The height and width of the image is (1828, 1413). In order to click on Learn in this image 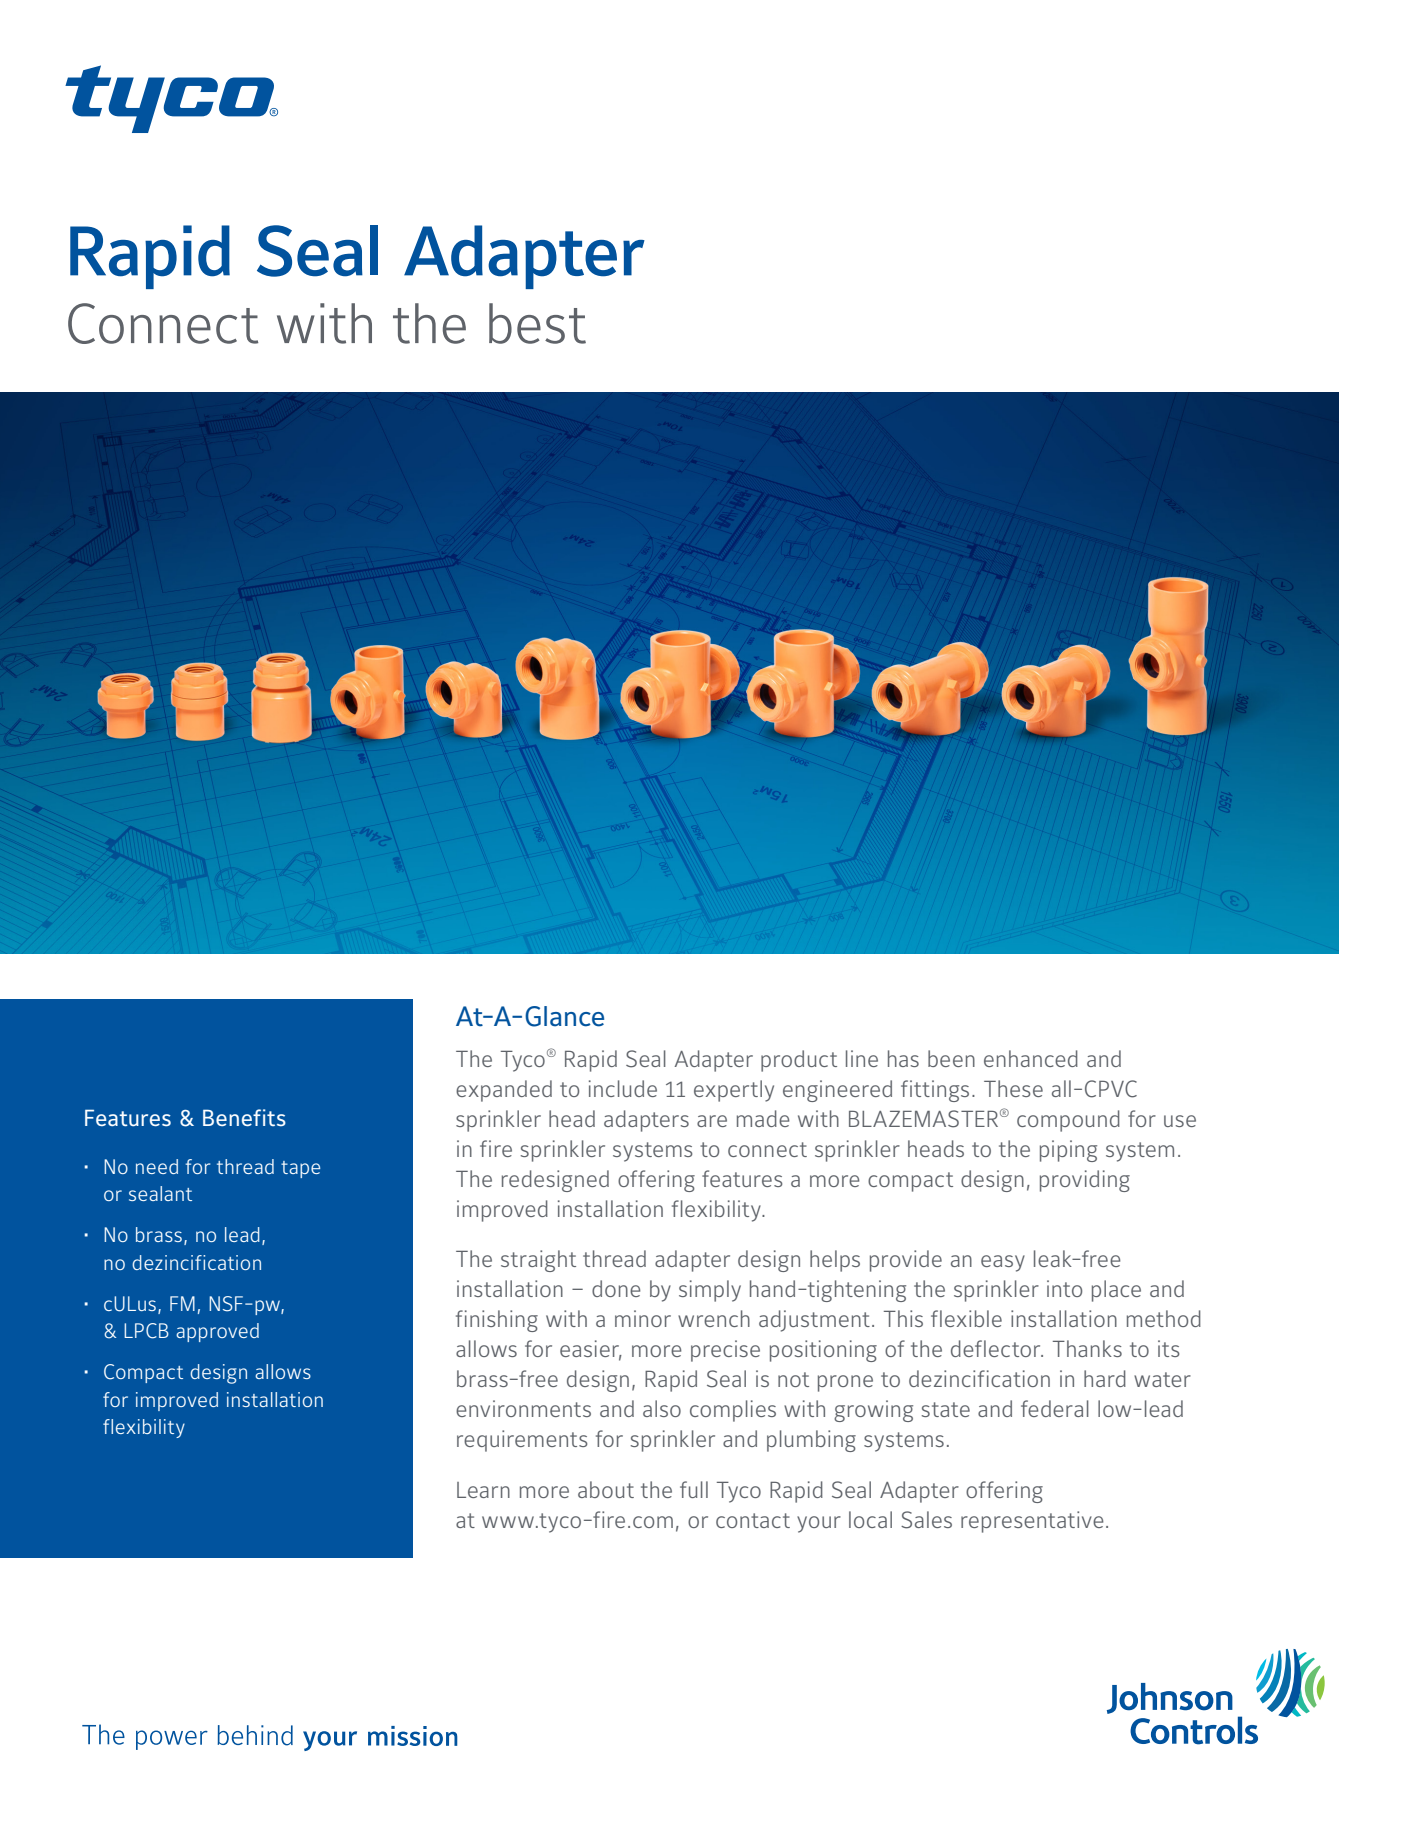, I will do `click(483, 1490)`.
